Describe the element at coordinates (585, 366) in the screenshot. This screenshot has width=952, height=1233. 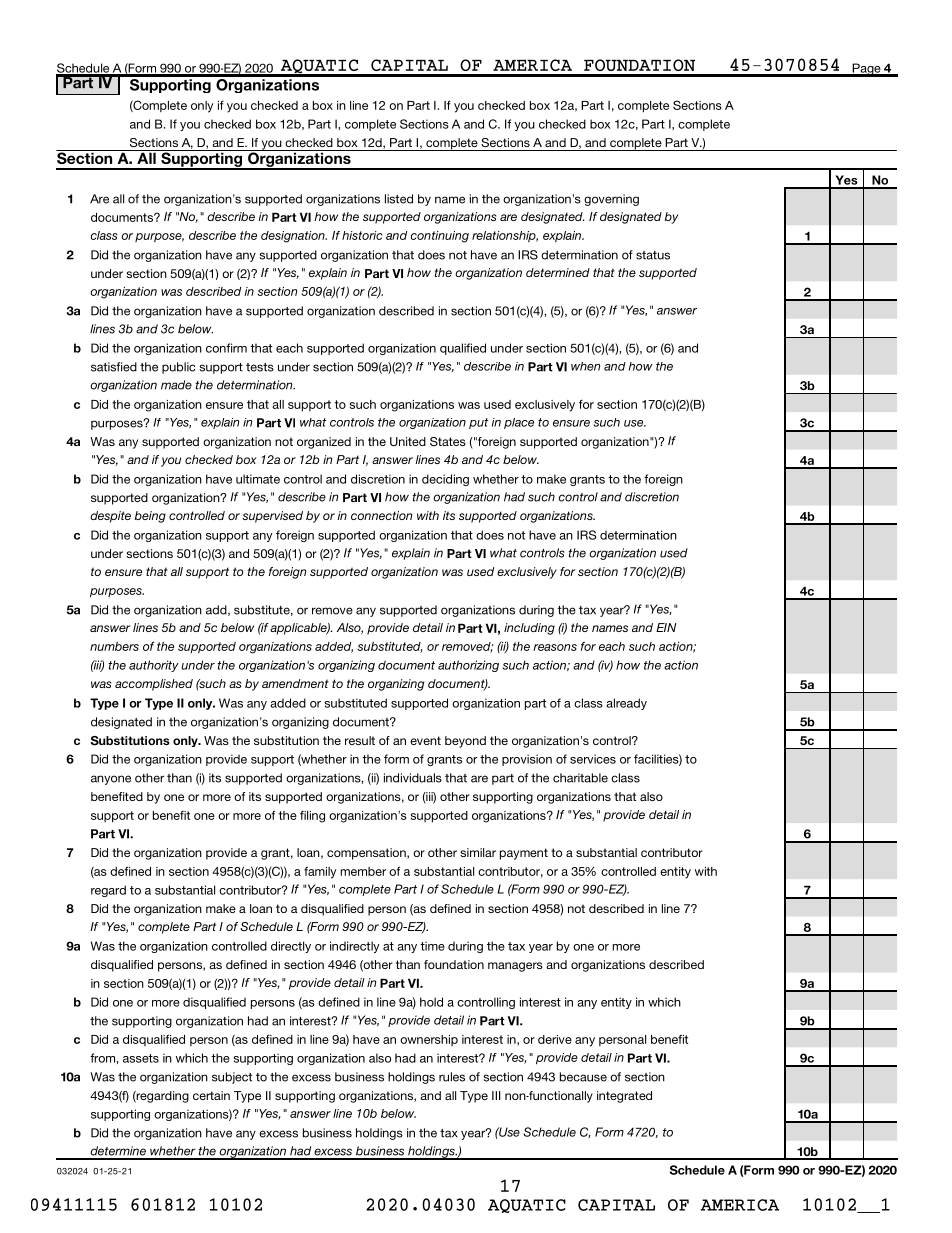
I see `when` at that location.
